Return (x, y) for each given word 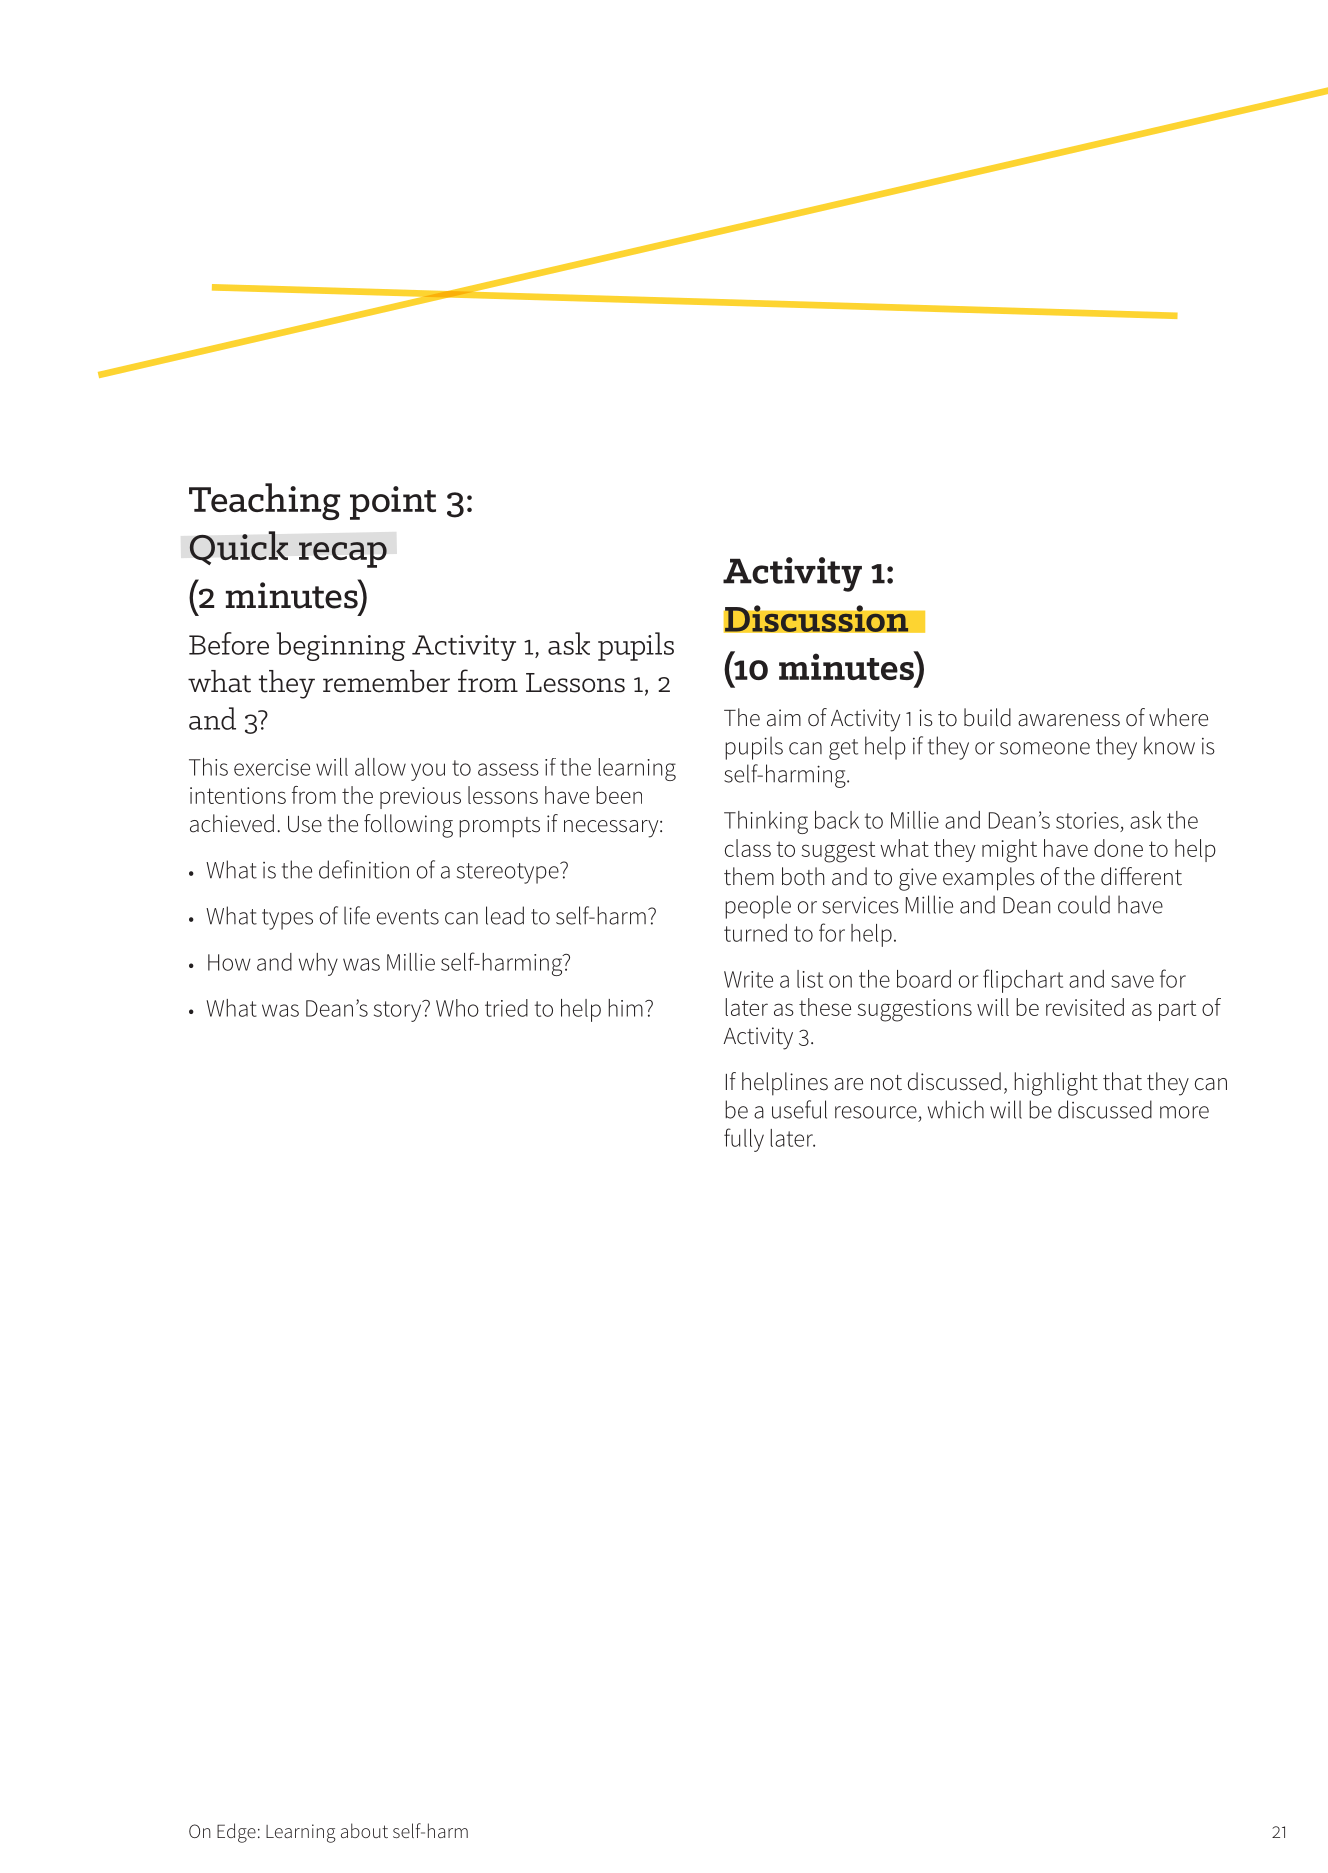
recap (343, 555)
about (364, 1830)
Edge (236, 1833)
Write (748, 979)
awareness (1069, 720)
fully (744, 1140)
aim (784, 718)
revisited (1085, 1007)
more (1184, 1112)
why (318, 964)
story (399, 1011)
